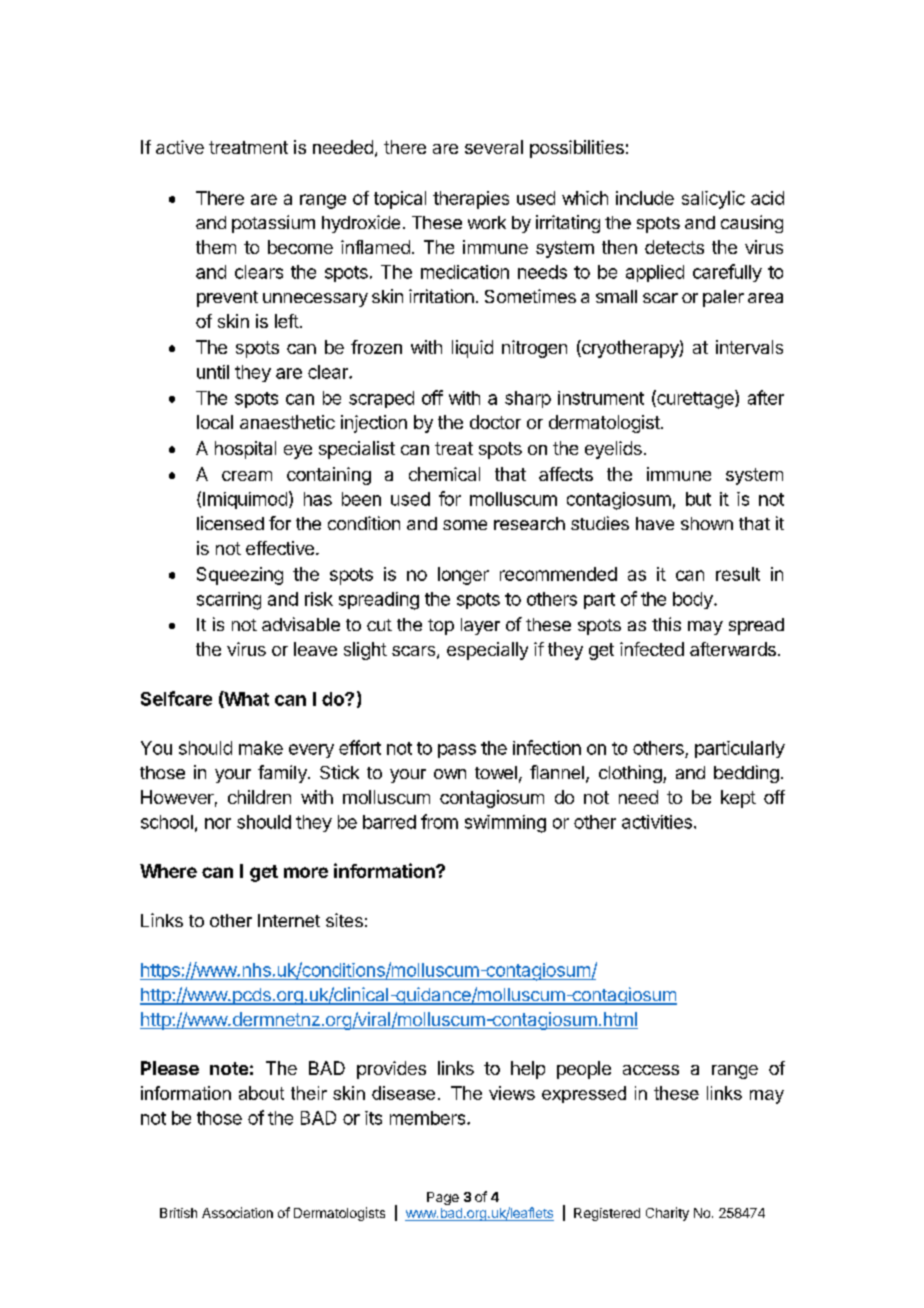 Image resolution: width=924 pixels, height=1308 pixels. Describe the element at coordinates (237, 1212) in the screenshot. I see `Association` at that location.
